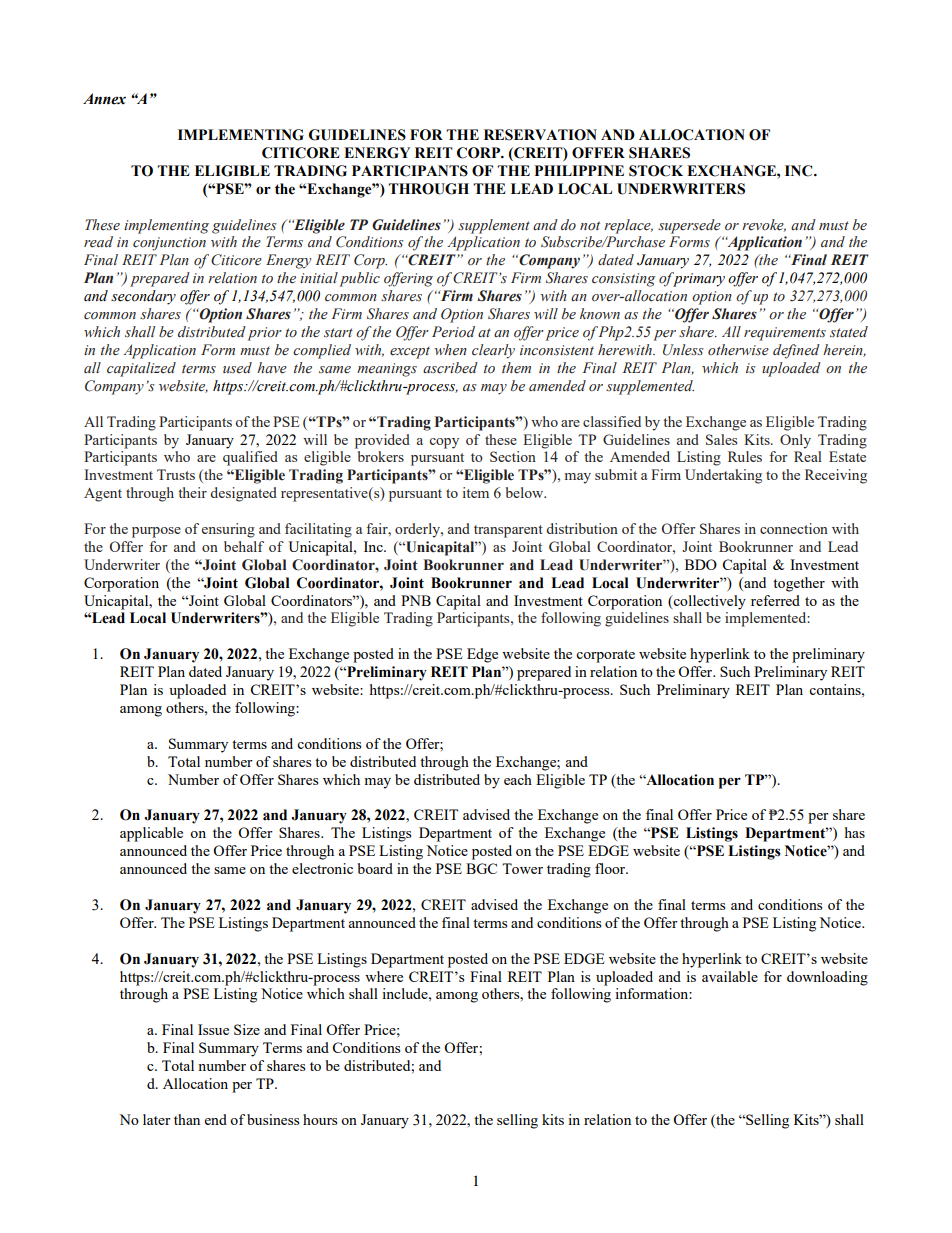 Image resolution: width=952 pixels, height=1233 pixels. I want to click on Annex, so click(104, 99).
